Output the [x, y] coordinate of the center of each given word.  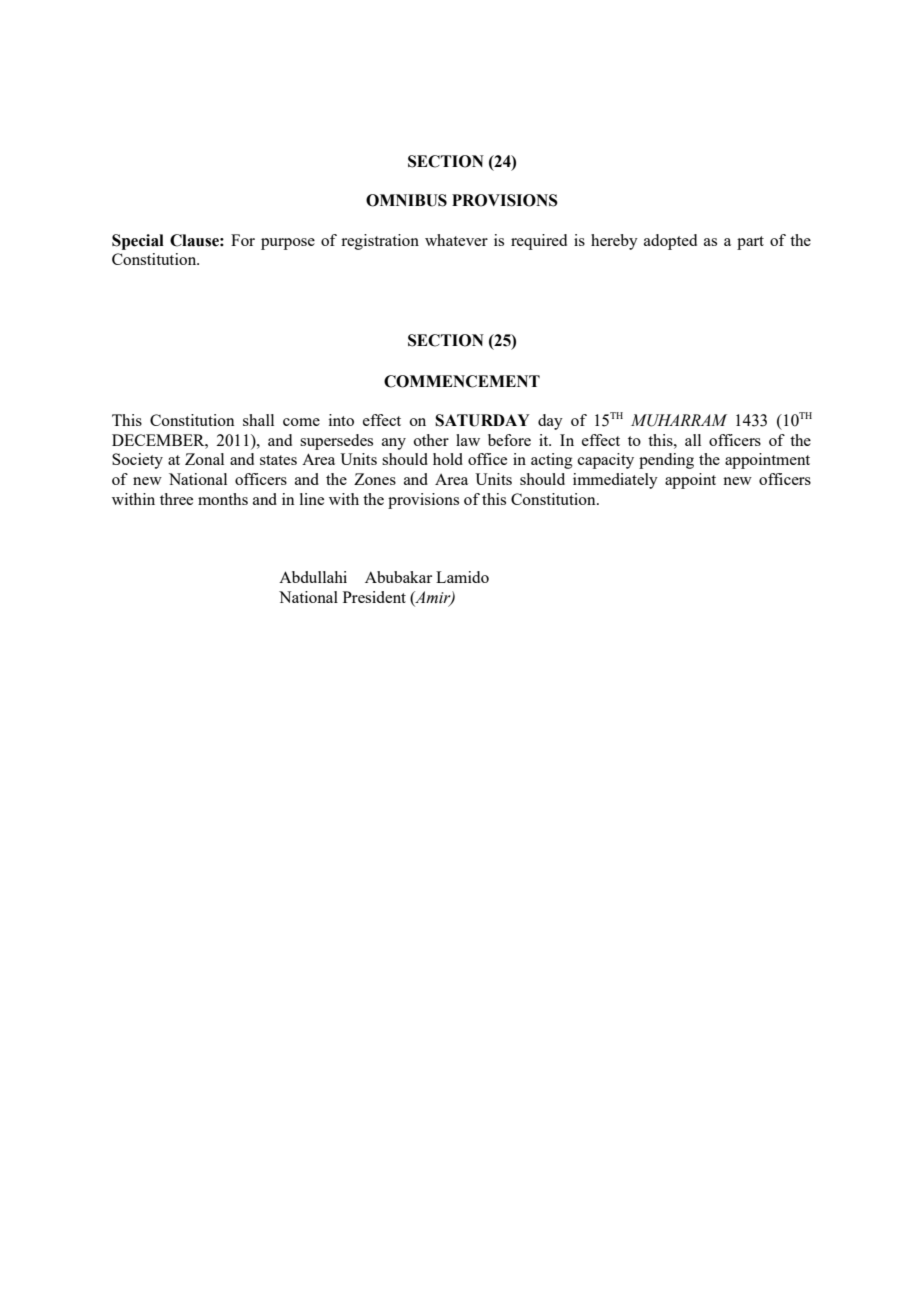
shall [258, 420]
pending [666, 461]
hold [448, 459]
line [312, 499]
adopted [670, 242]
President [374, 597]
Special [138, 242]
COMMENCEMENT [462, 381]
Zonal [204, 459]
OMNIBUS [406, 200]
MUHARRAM [679, 420]
